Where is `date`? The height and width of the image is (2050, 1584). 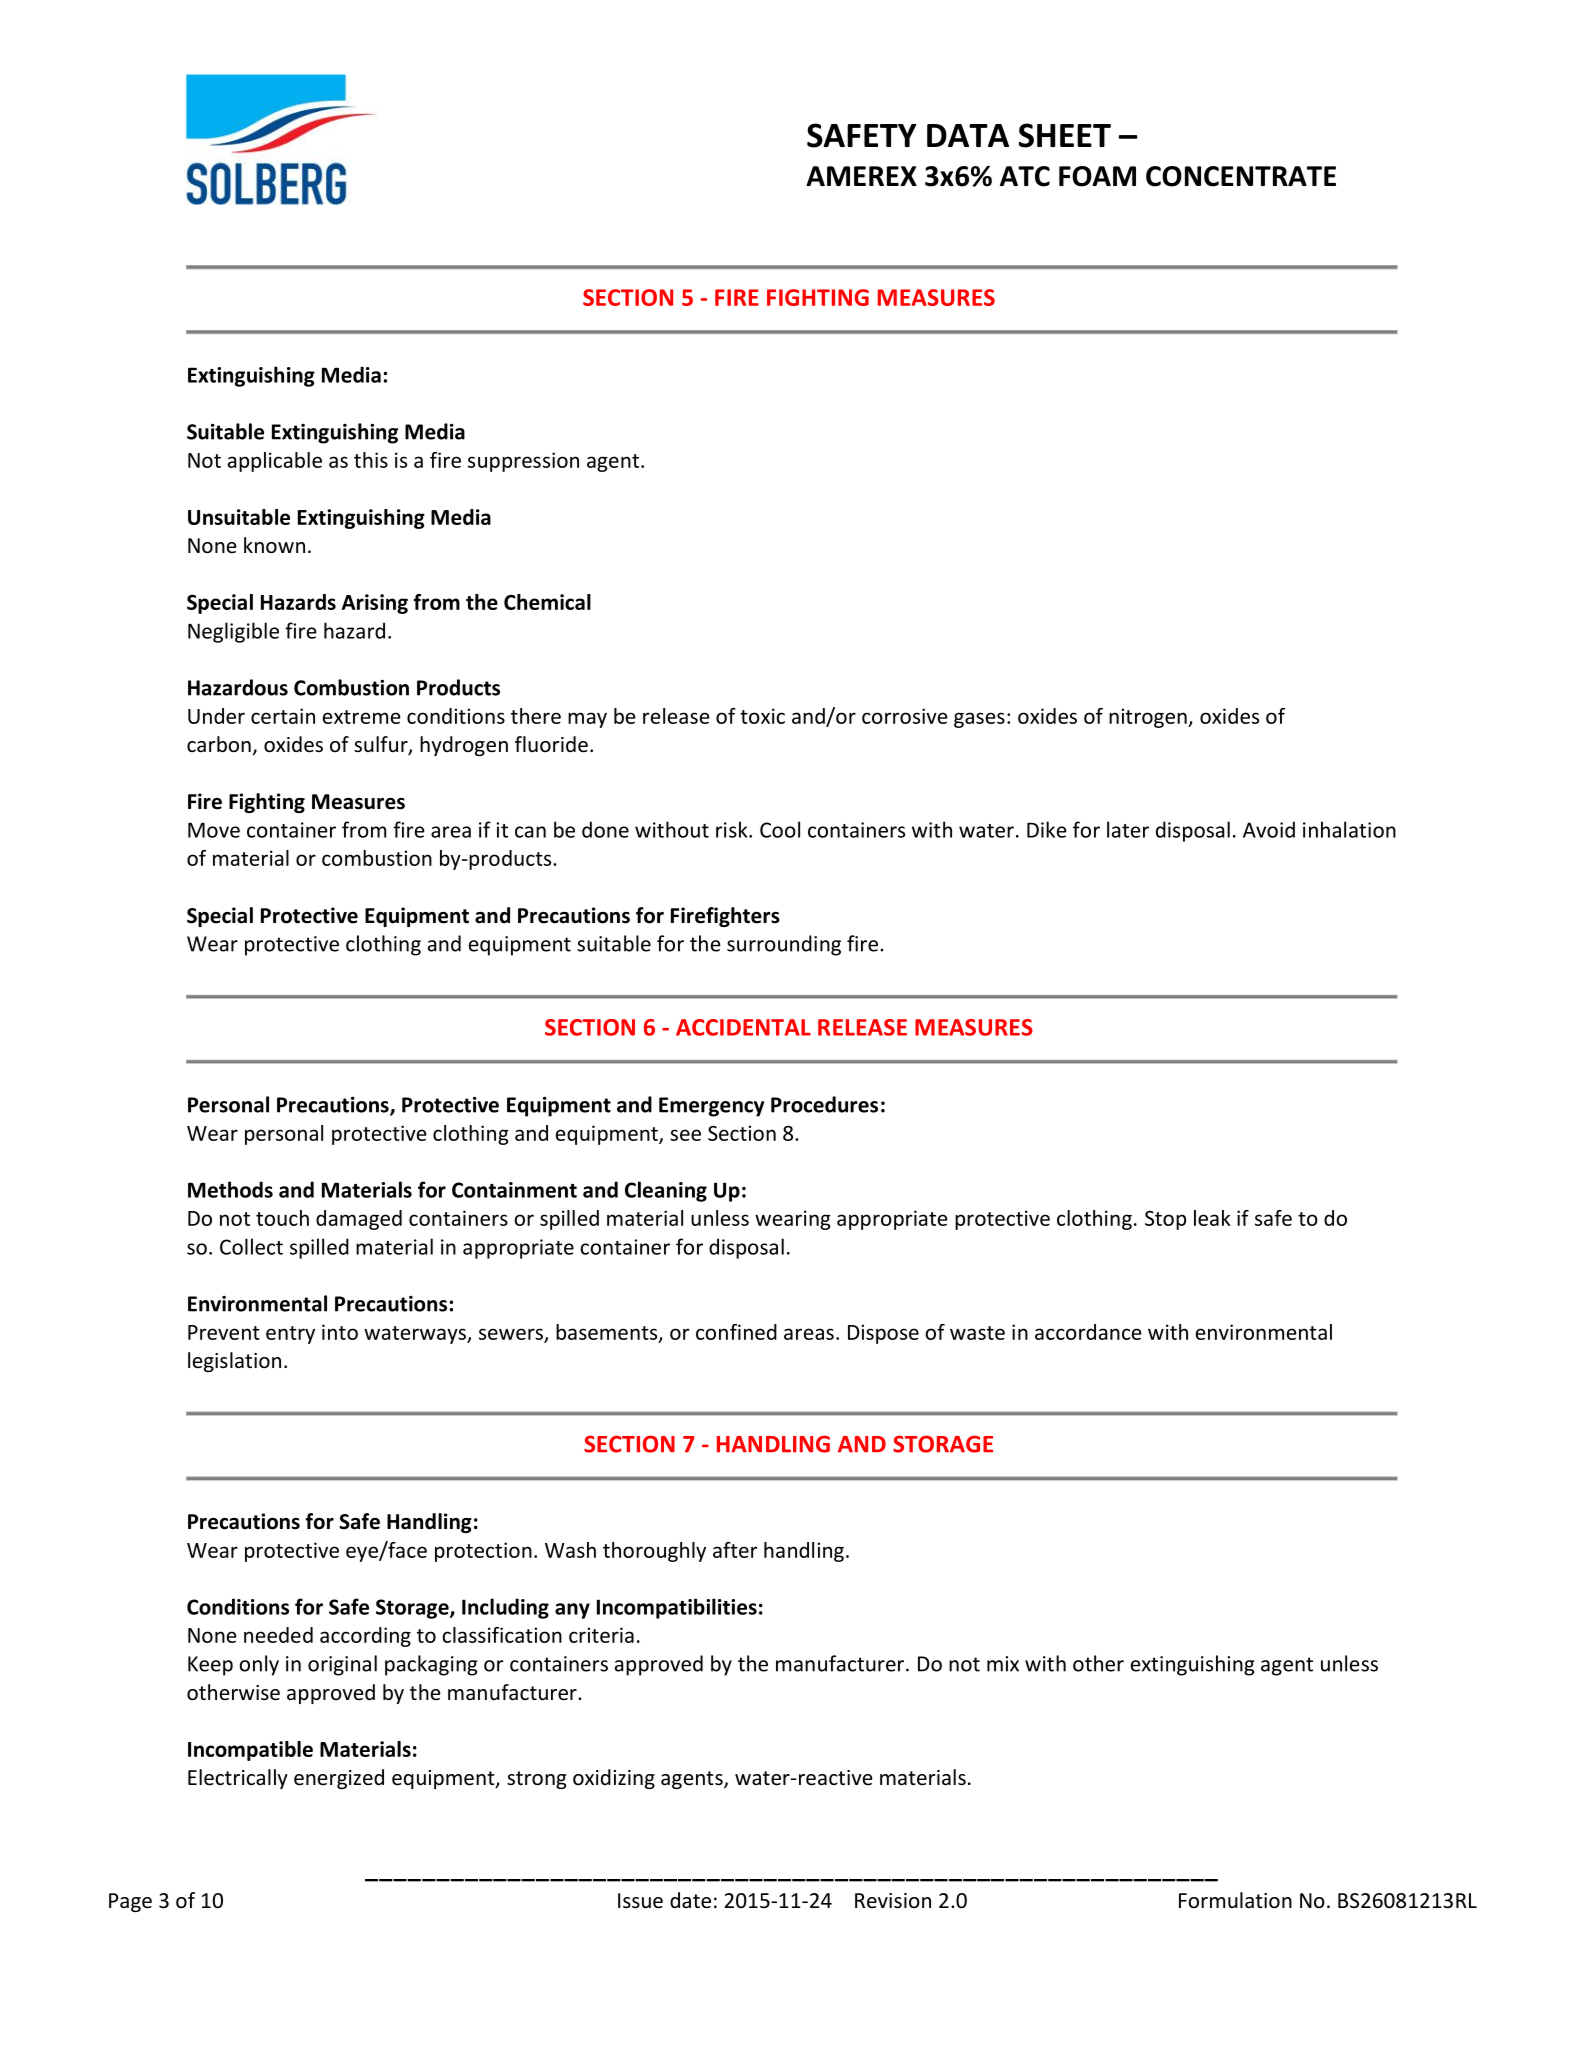
date is located at coordinates (690, 1900).
